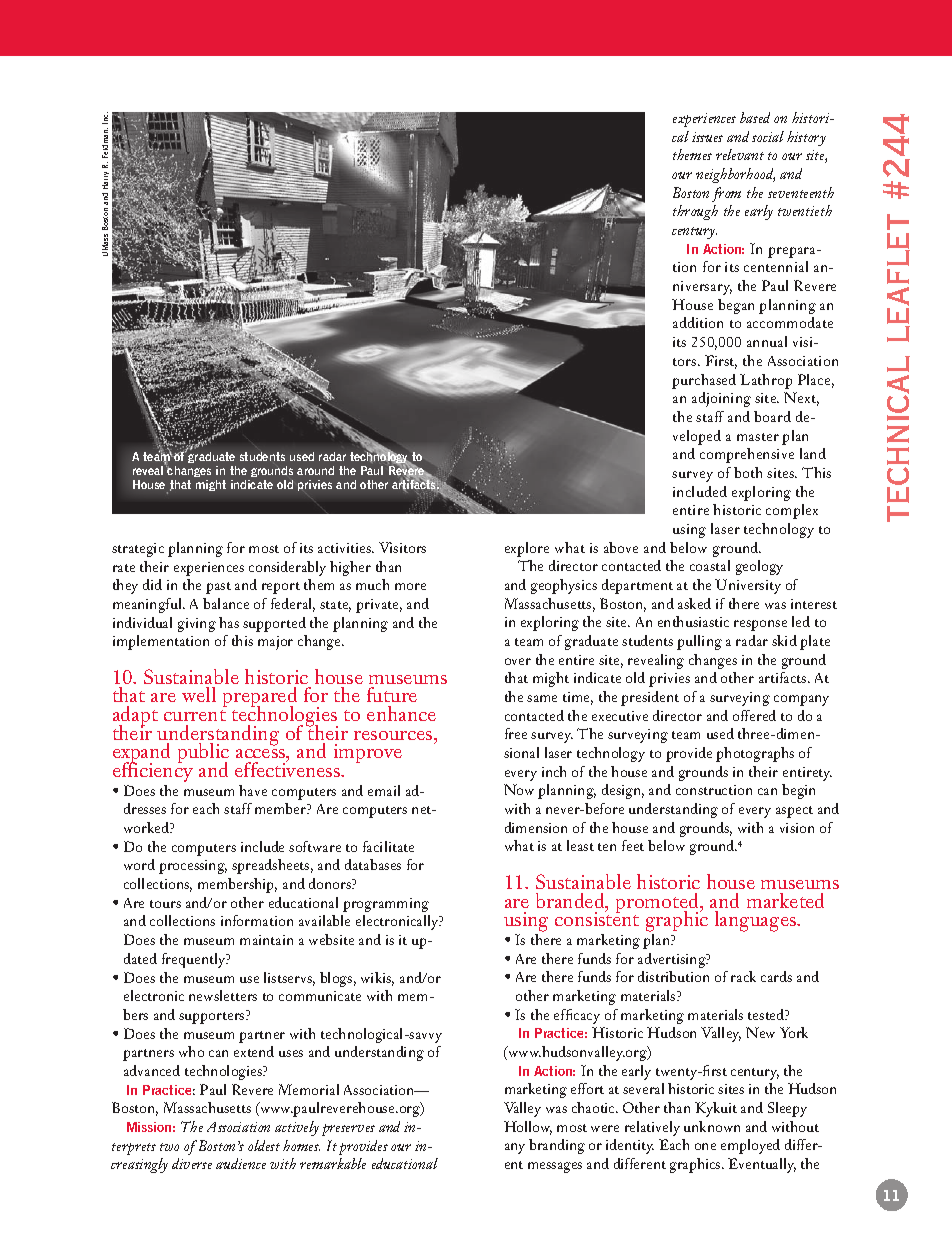 The width and height of the screenshot is (952, 1233). I want to click on pulling, so click(699, 642).
